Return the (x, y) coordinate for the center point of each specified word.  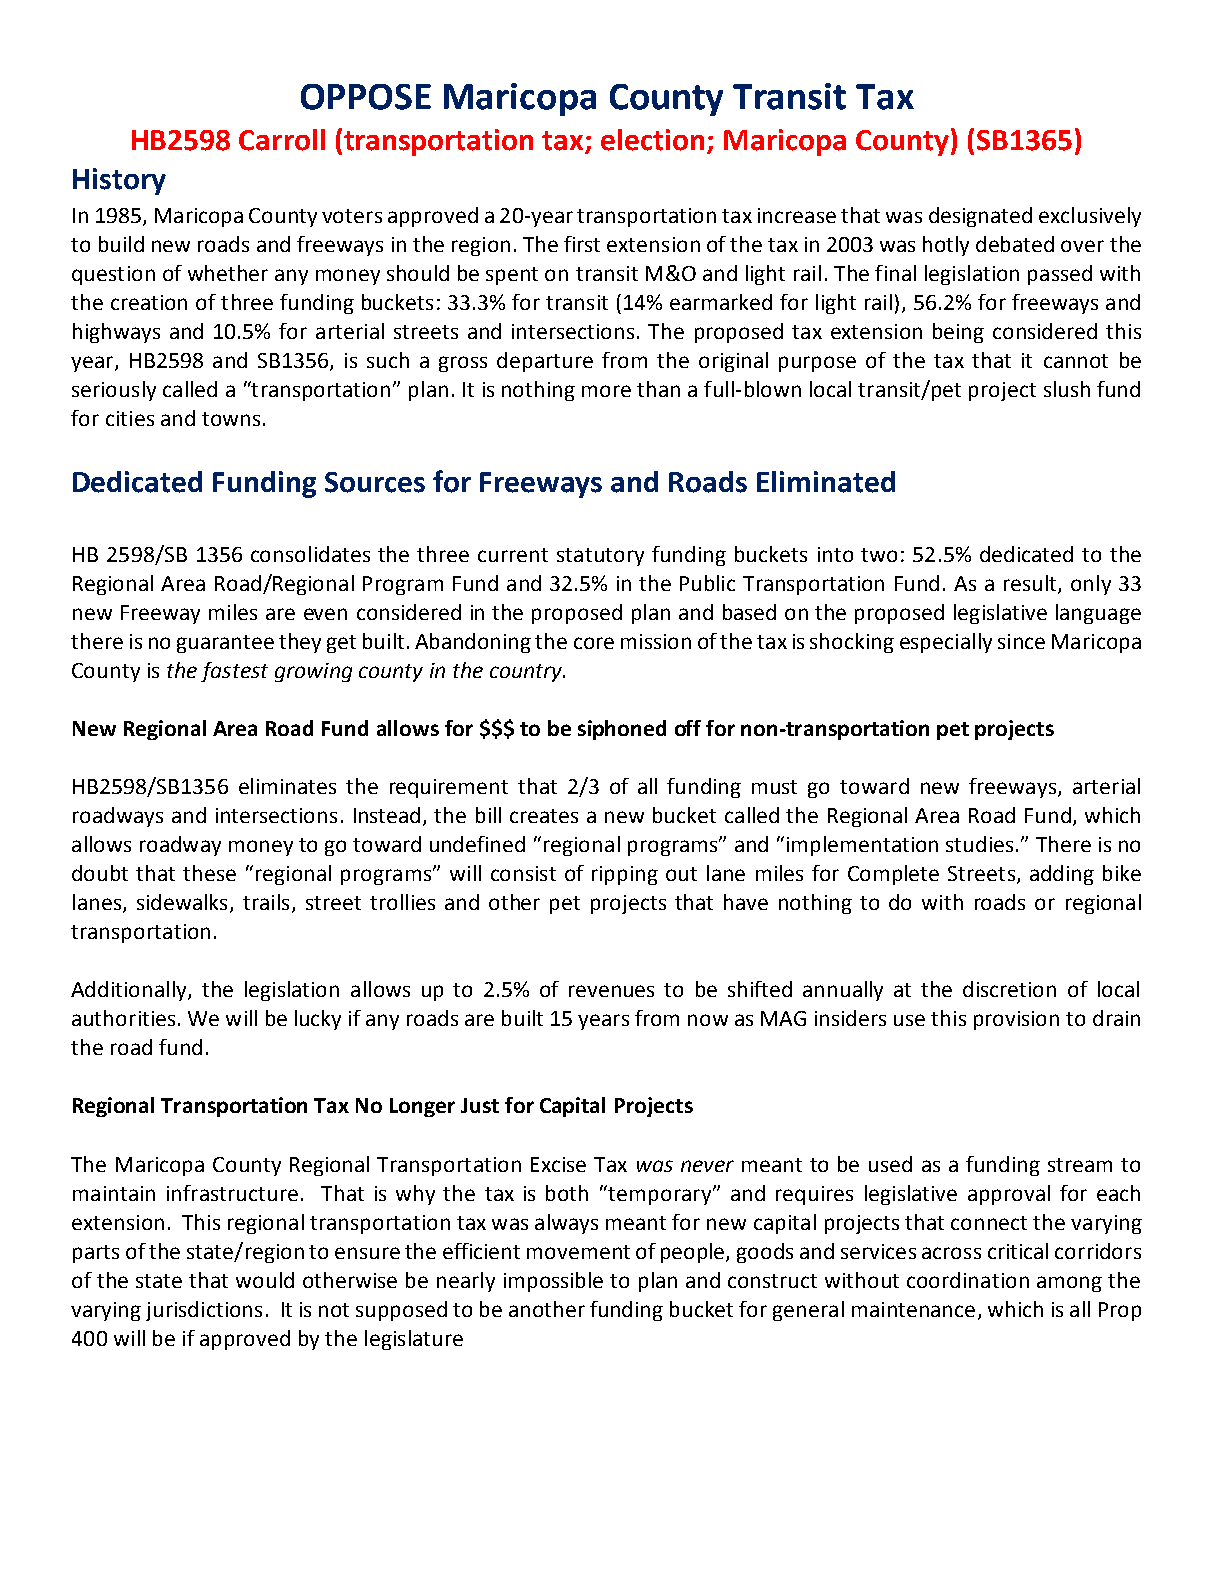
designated (980, 217)
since (1021, 641)
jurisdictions (204, 1311)
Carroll (282, 140)
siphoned (622, 730)
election (652, 140)
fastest (234, 672)
